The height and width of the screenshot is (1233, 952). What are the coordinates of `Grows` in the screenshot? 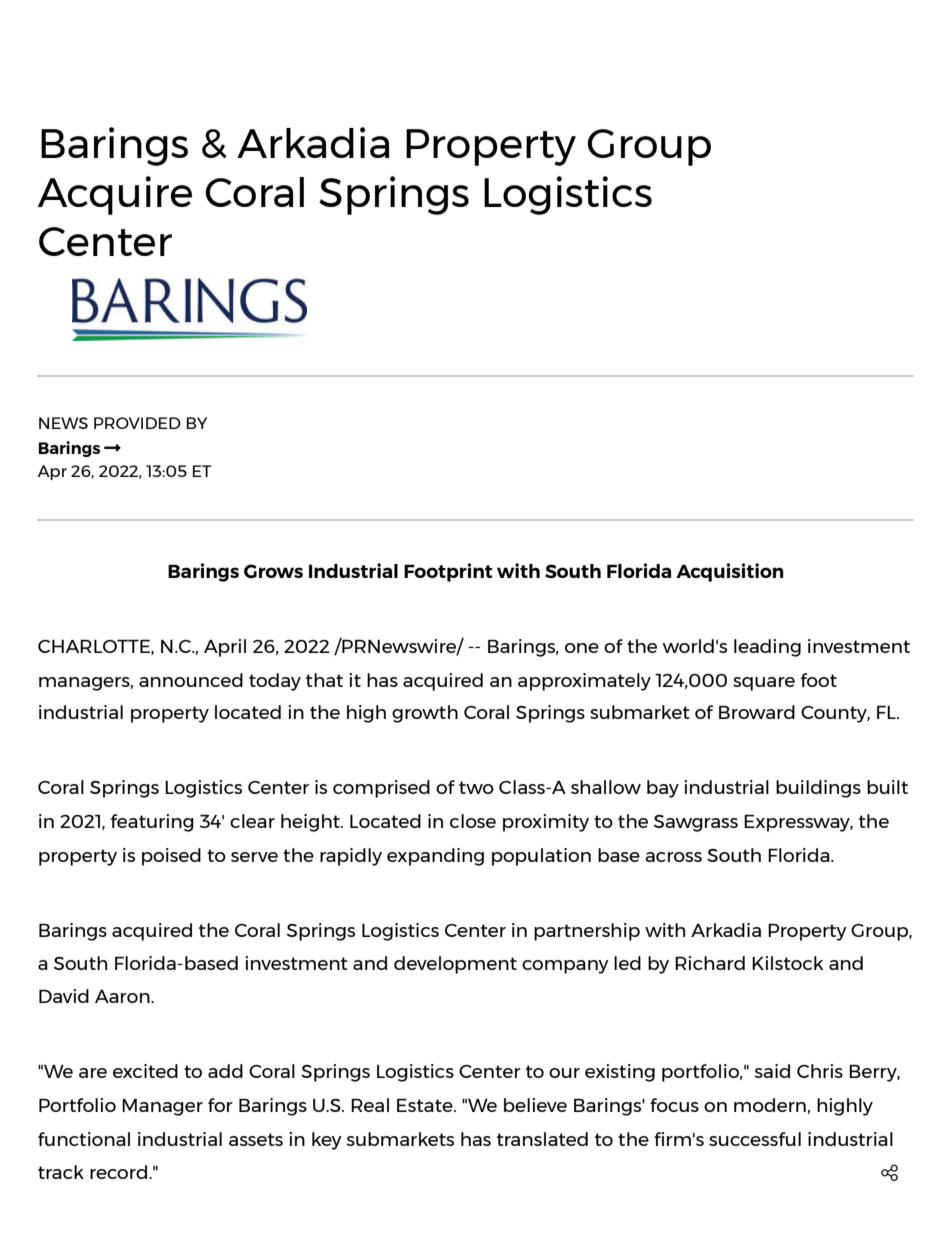 It's located at (273, 571).
